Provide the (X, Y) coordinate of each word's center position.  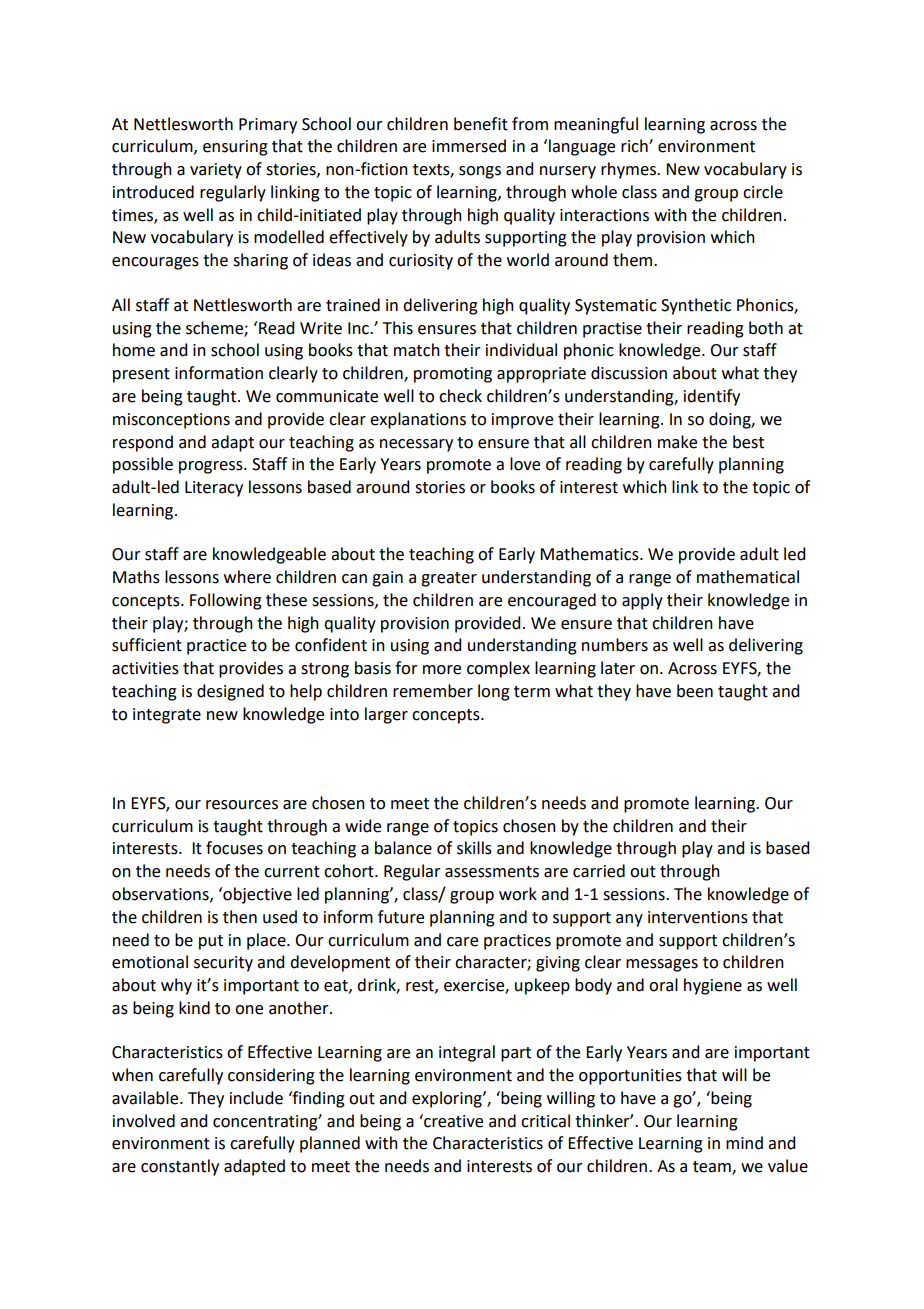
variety (216, 171)
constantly (180, 1167)
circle (763, 192)
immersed (469, 146)
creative (452, 1121)
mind (744, 1143)
